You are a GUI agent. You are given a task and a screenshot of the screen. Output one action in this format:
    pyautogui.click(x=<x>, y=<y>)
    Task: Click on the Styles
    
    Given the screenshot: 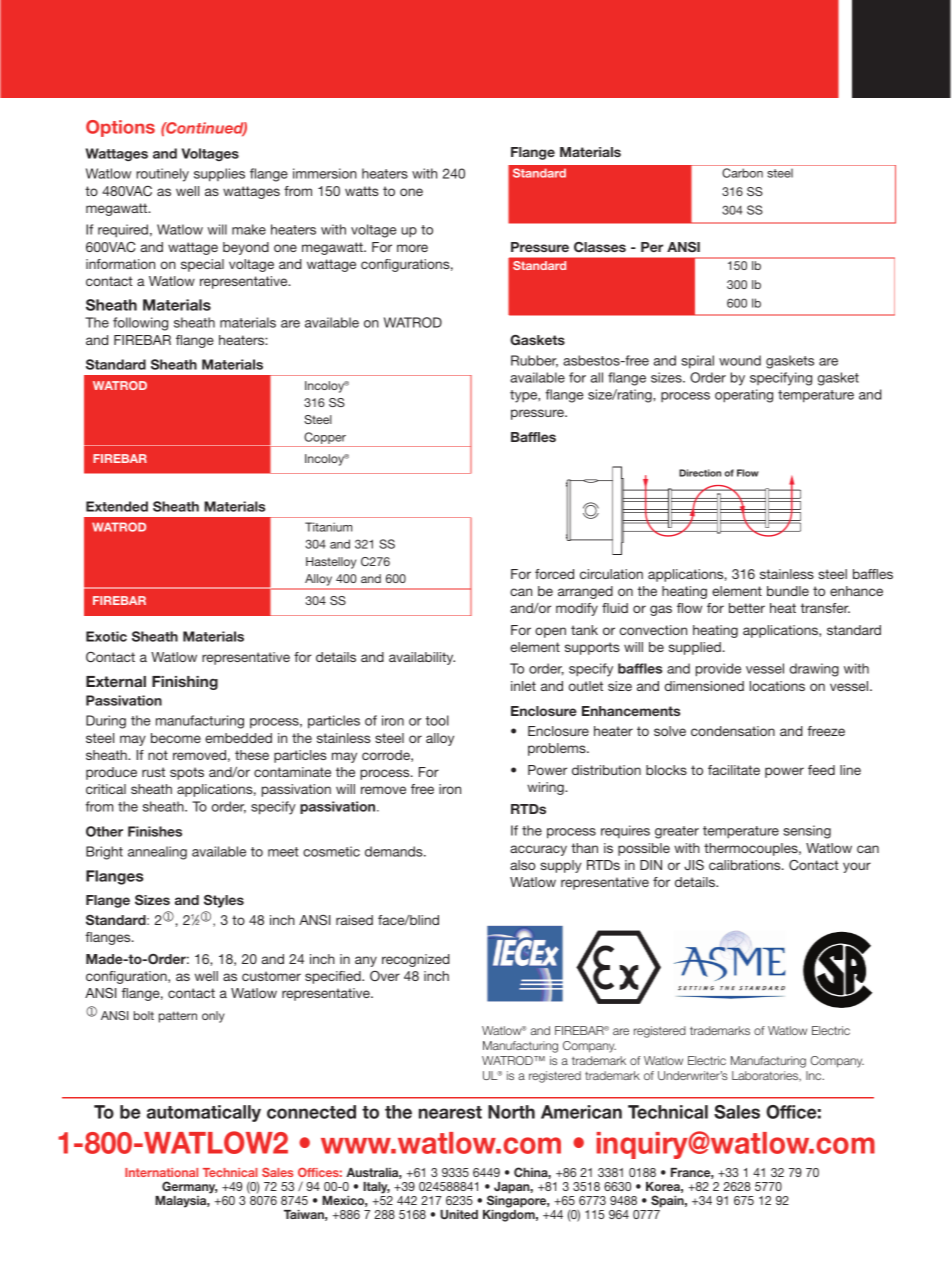 What is the action you would take?
    pyautogui.click(x=224, y=901)
